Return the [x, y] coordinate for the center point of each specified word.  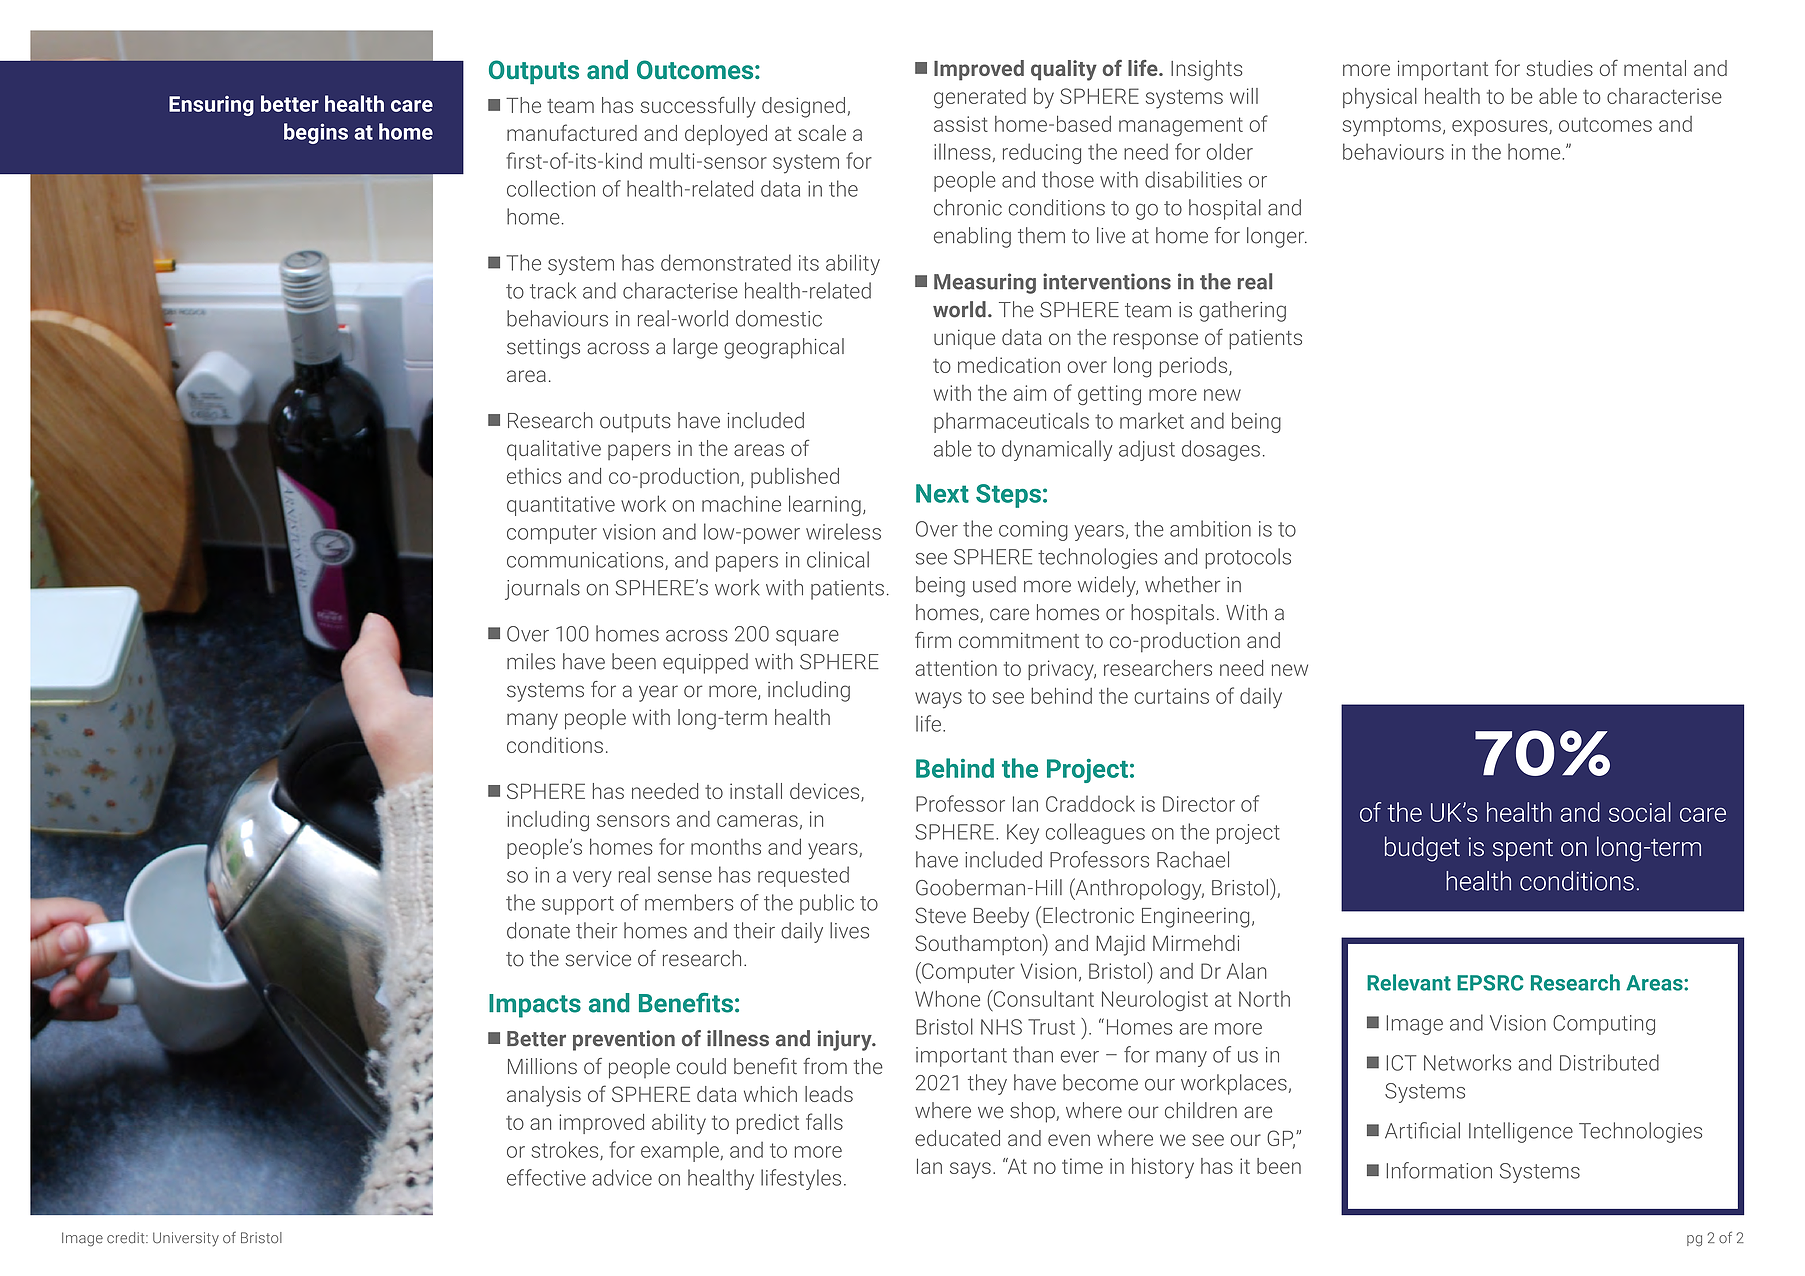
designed [803, 107]
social [1640, 812]
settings [543, 349]
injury [846, 1040]
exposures [1501, 128]
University [186, 1239]
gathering [1242, 311]
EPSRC [1490, 983]
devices [826, 792]
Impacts [535, 1006]
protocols [1248, 558]
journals [542, 589]
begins [316, 133]
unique [964, 339]
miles [531, 661]
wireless [843, 531]
